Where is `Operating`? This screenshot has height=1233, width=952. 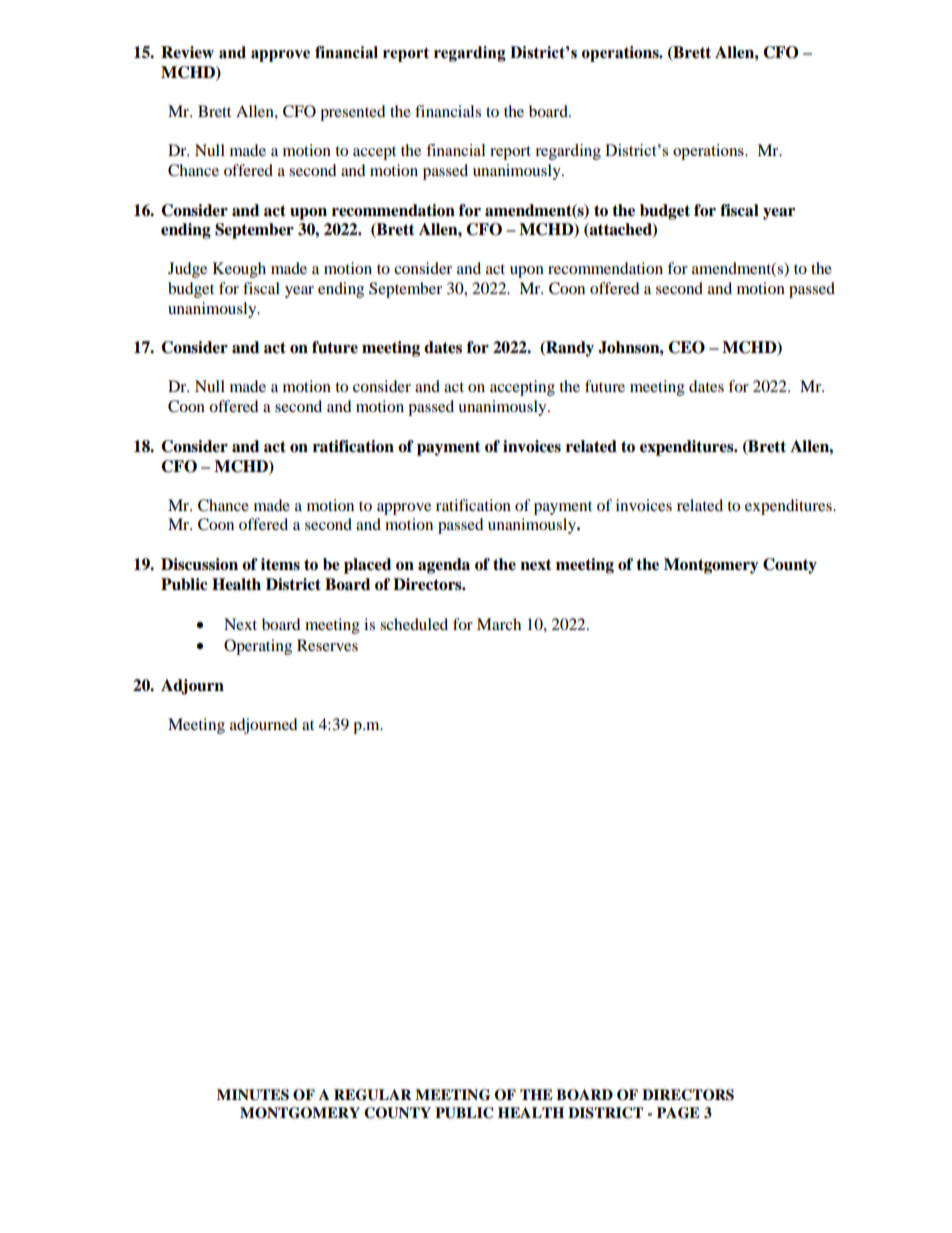
Operating is located at coordinates (258, 647).
